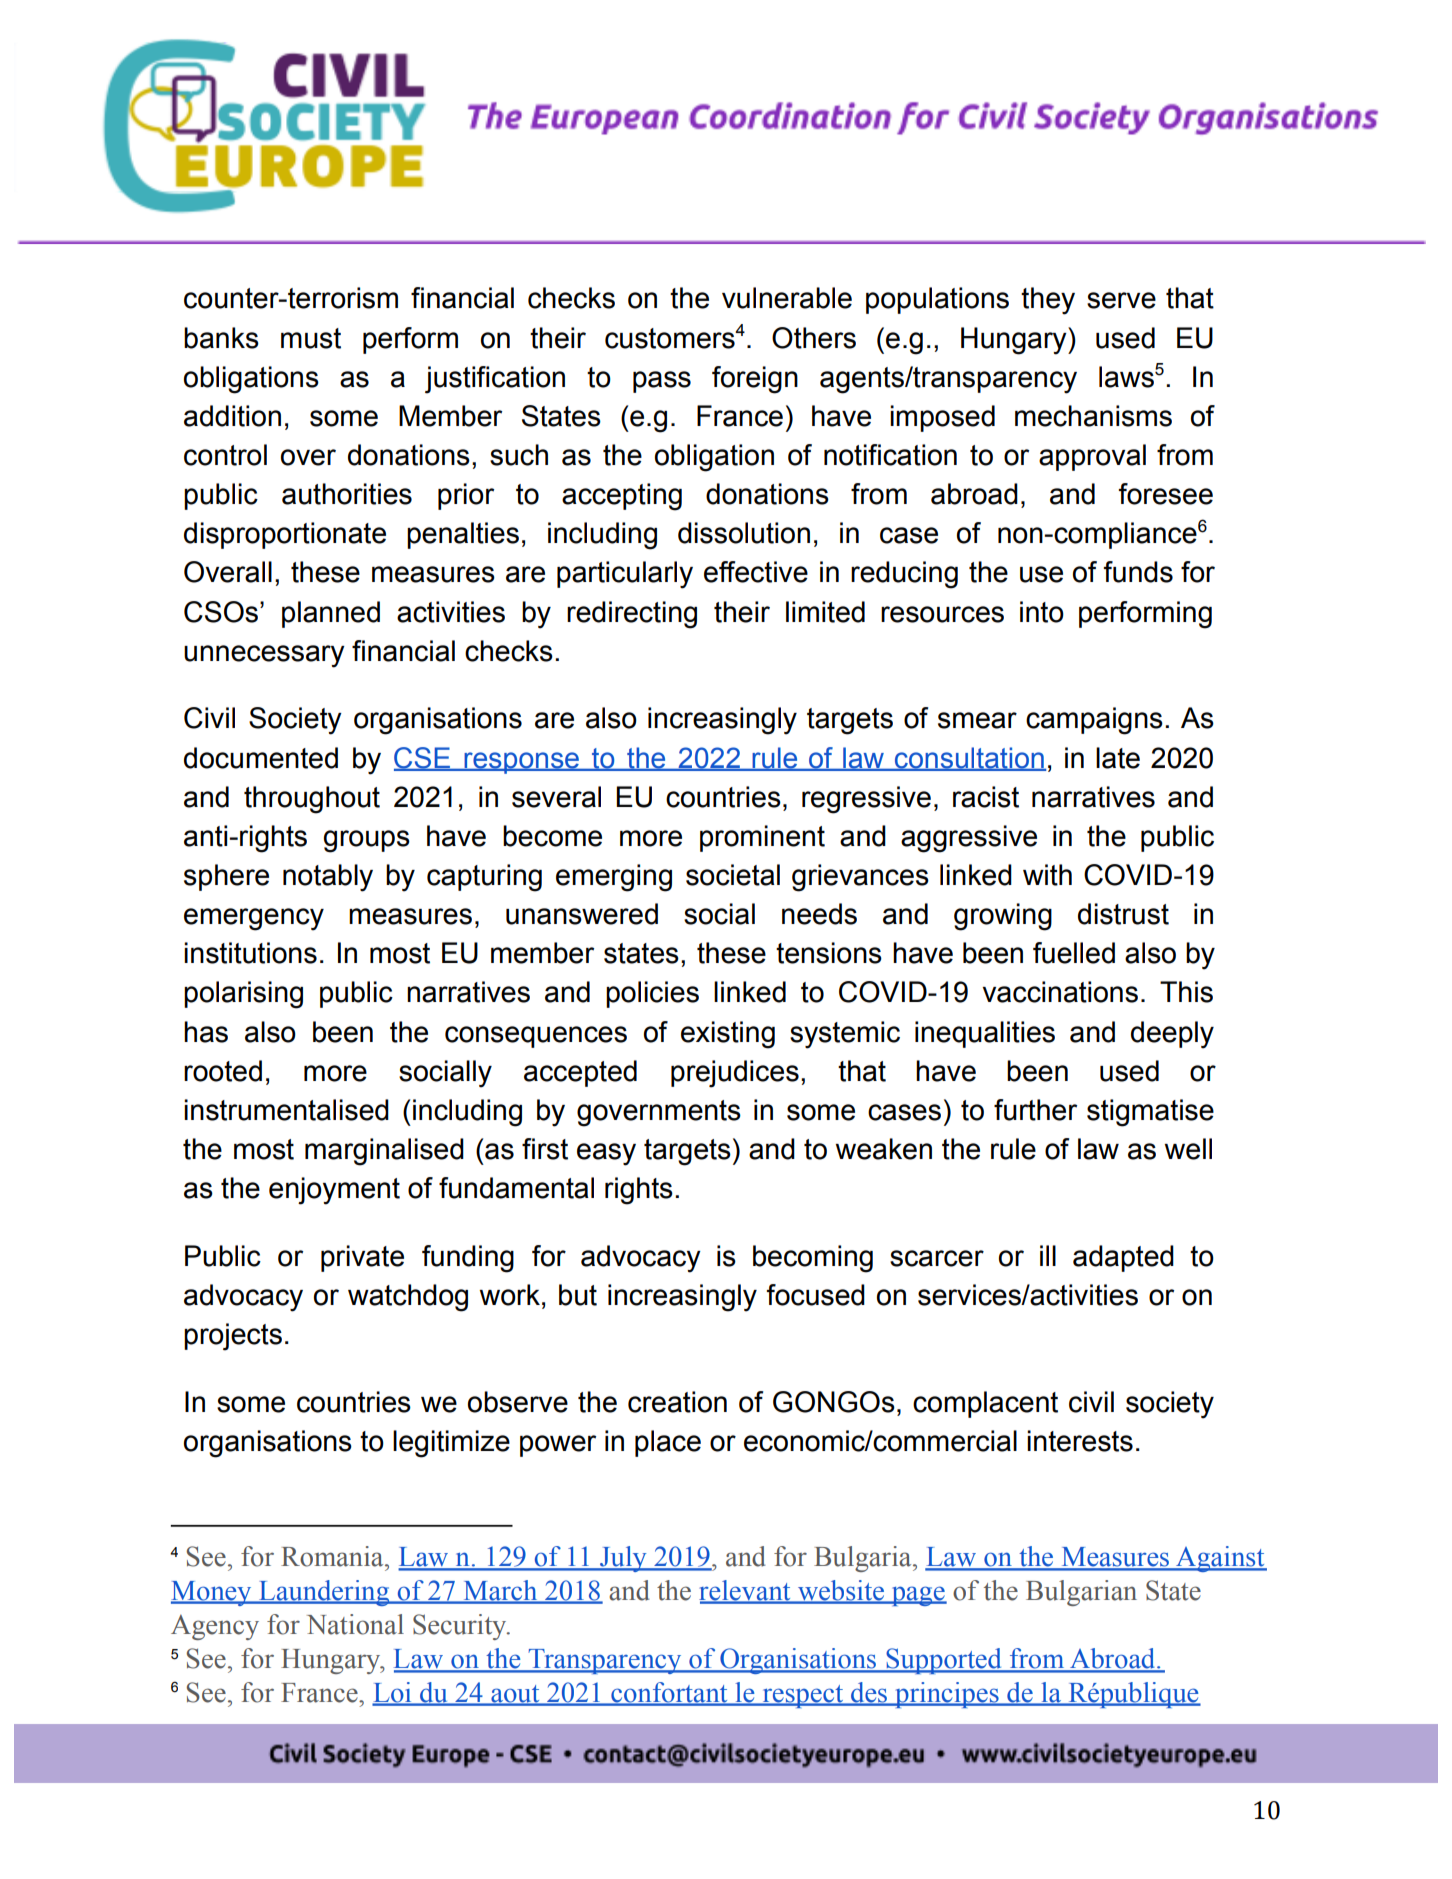  Describe the element at coordinates (1094, 721) in the document. I see `campaigns` at that location.
